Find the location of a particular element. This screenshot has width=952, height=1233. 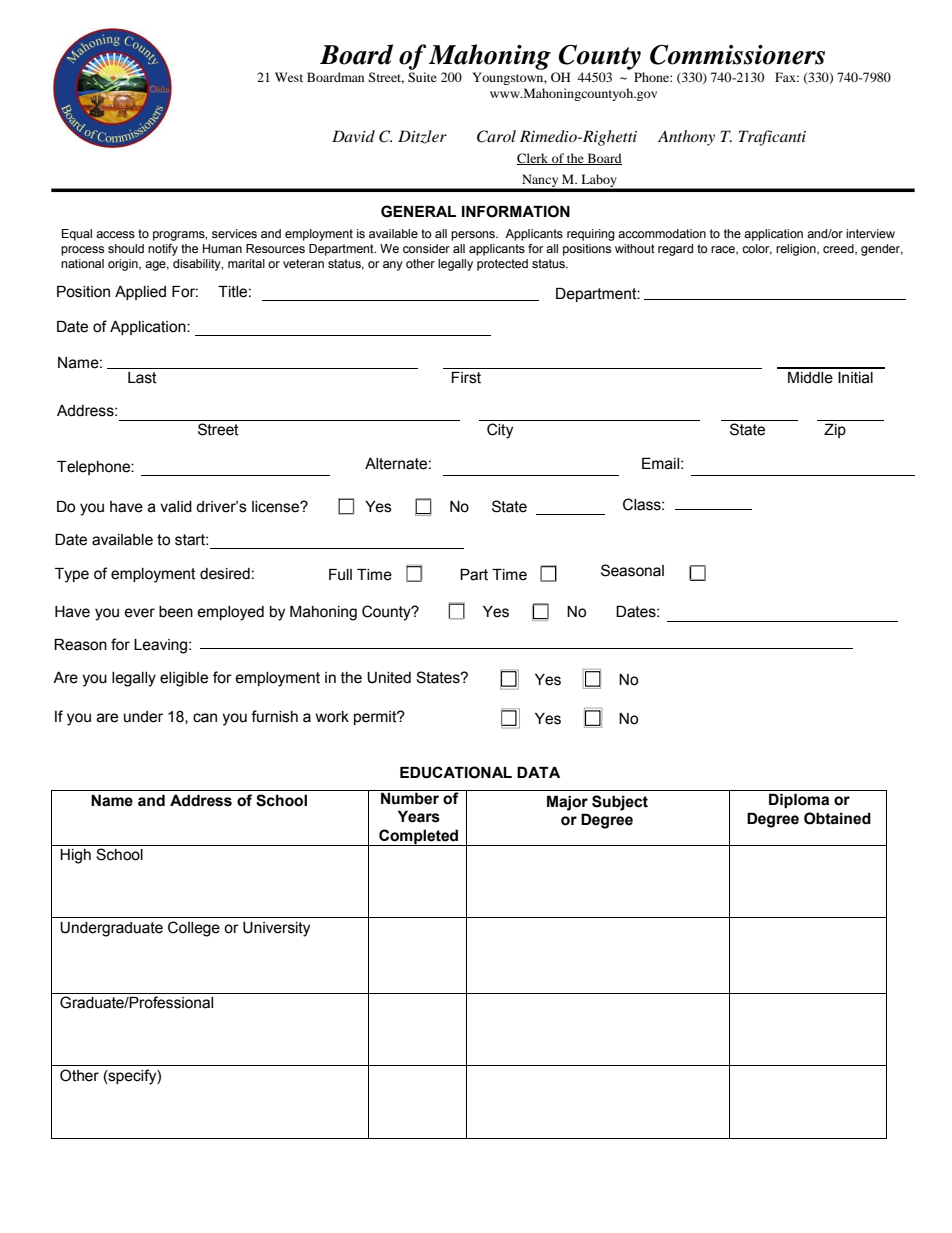

protected is located at coordinates (502, 265).
